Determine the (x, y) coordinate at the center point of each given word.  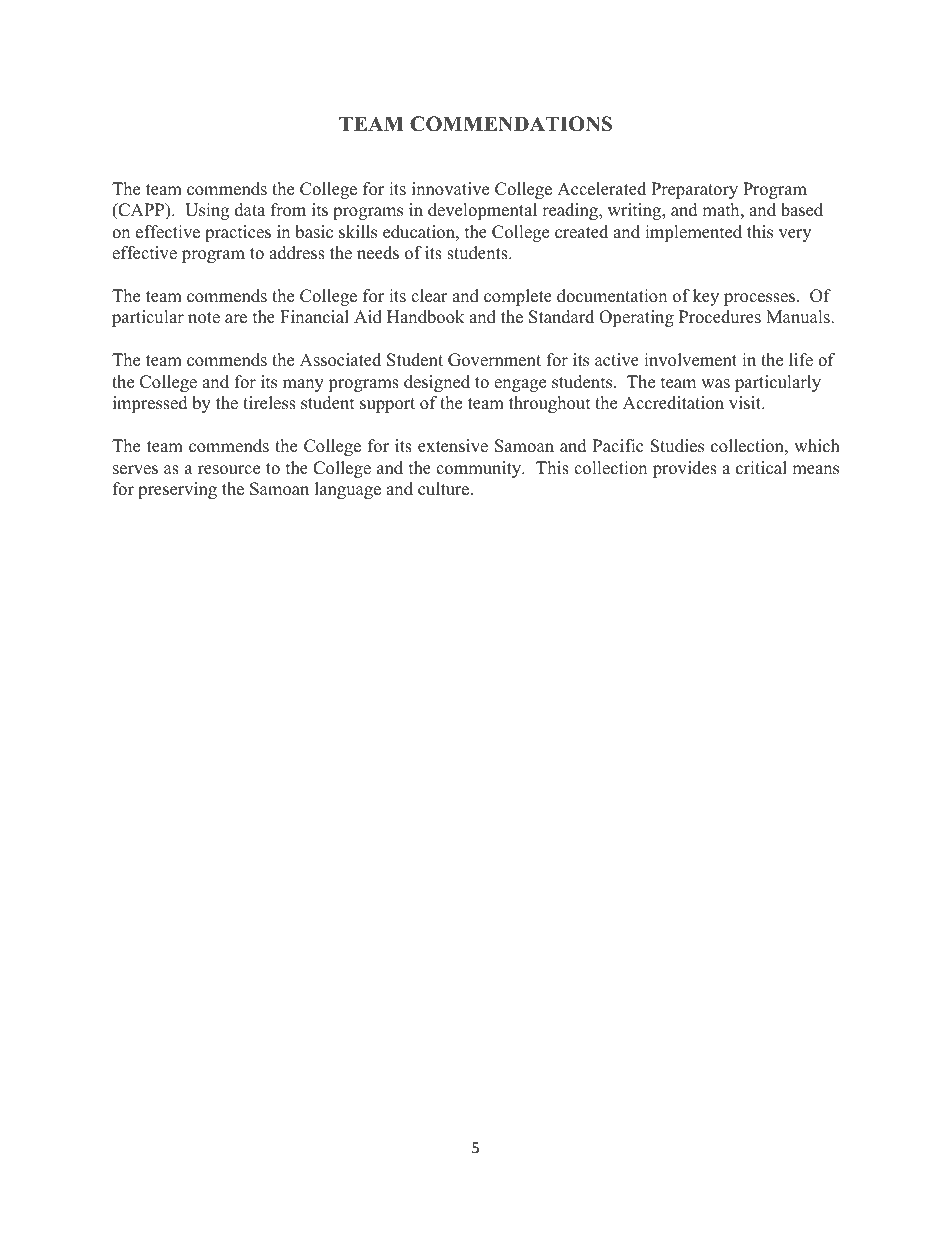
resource (229, 470)
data (250, 210)
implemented (693, 233)
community (480, 469)
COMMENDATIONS (511, 124)
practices (238, 233)
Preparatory (694, 190)
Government (494, 360)
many (303, 385)
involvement (690, 360)
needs (378, 253)
